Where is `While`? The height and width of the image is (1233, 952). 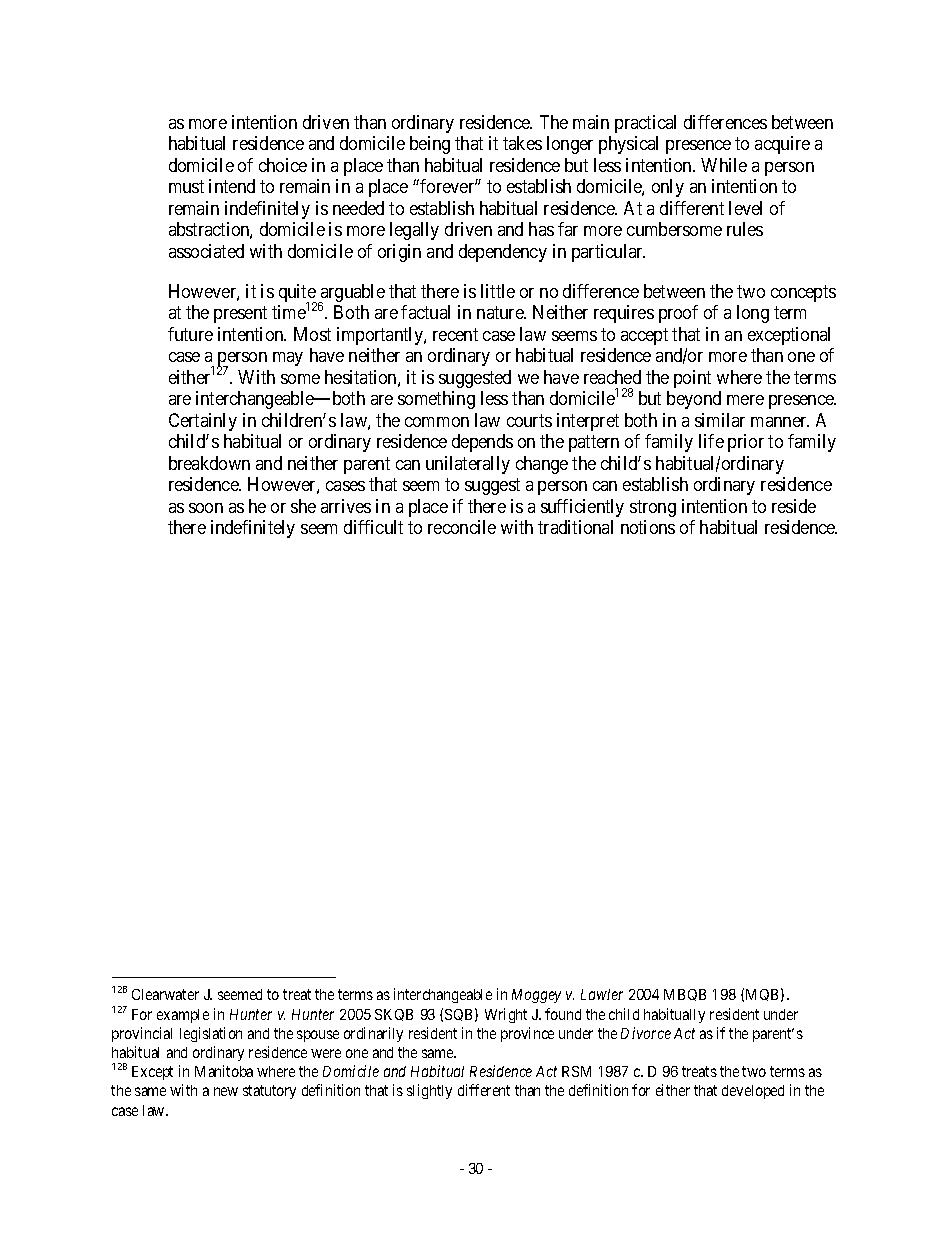
While is located at coordinates (724, 165).
